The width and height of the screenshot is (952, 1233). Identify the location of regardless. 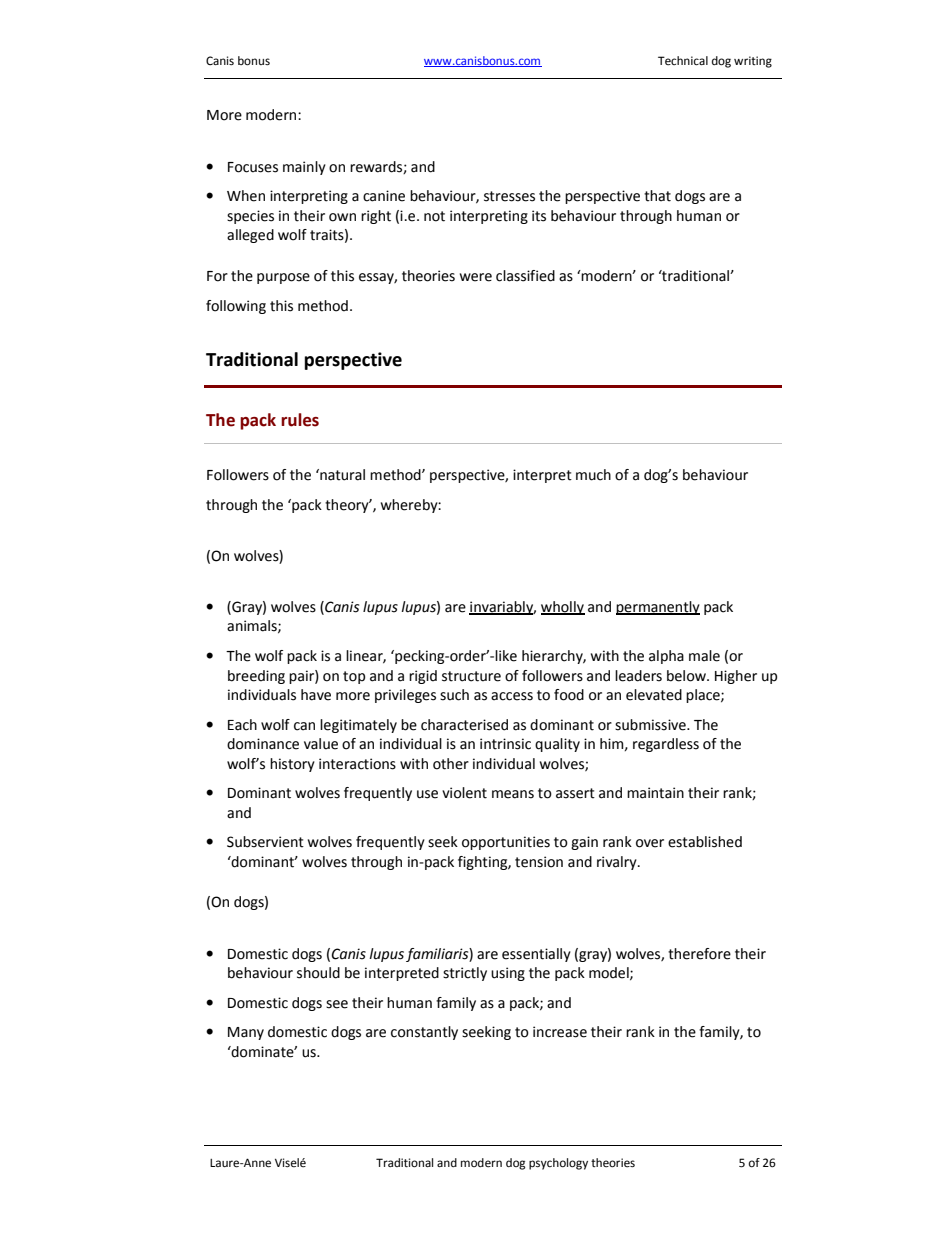
(666, 745).
